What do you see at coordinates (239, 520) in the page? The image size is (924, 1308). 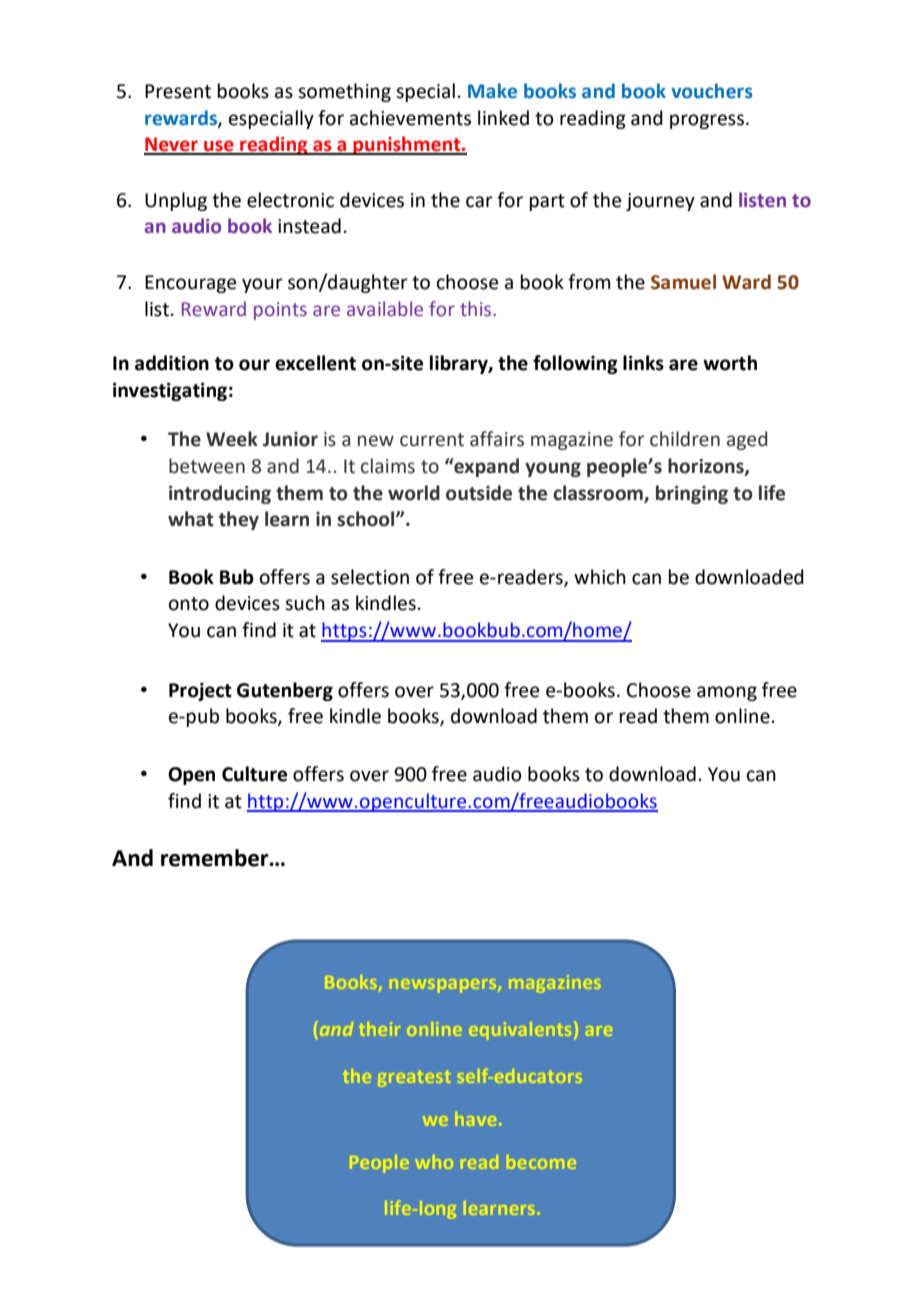 I see `they` at bounding box center [239, 520].
